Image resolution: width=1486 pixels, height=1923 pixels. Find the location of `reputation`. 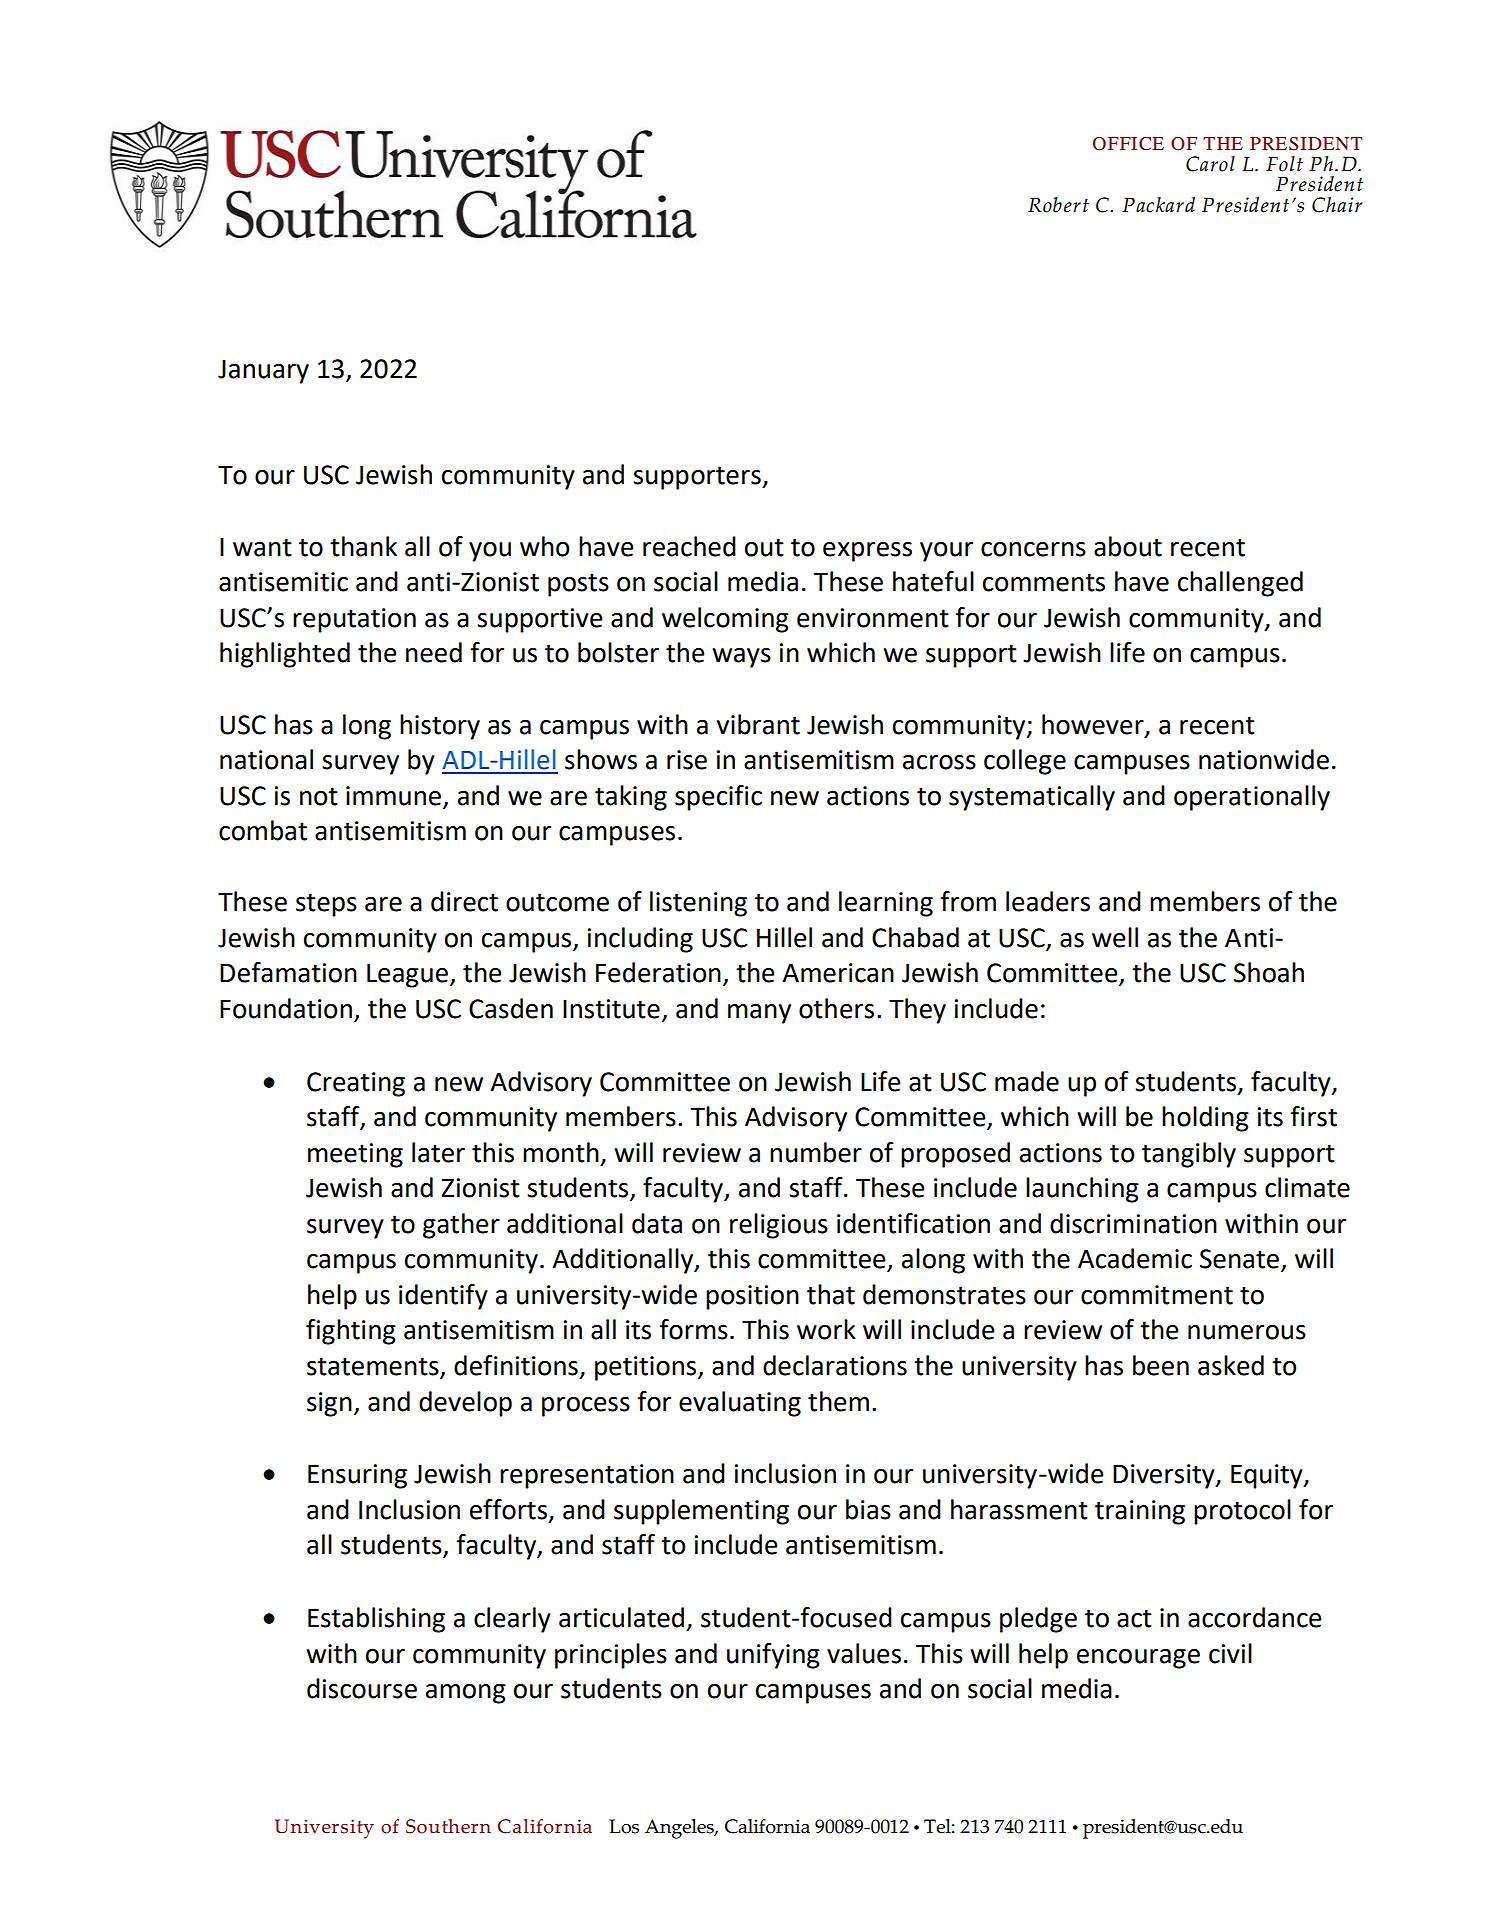

reputation is located at coordinates (354, 620).
